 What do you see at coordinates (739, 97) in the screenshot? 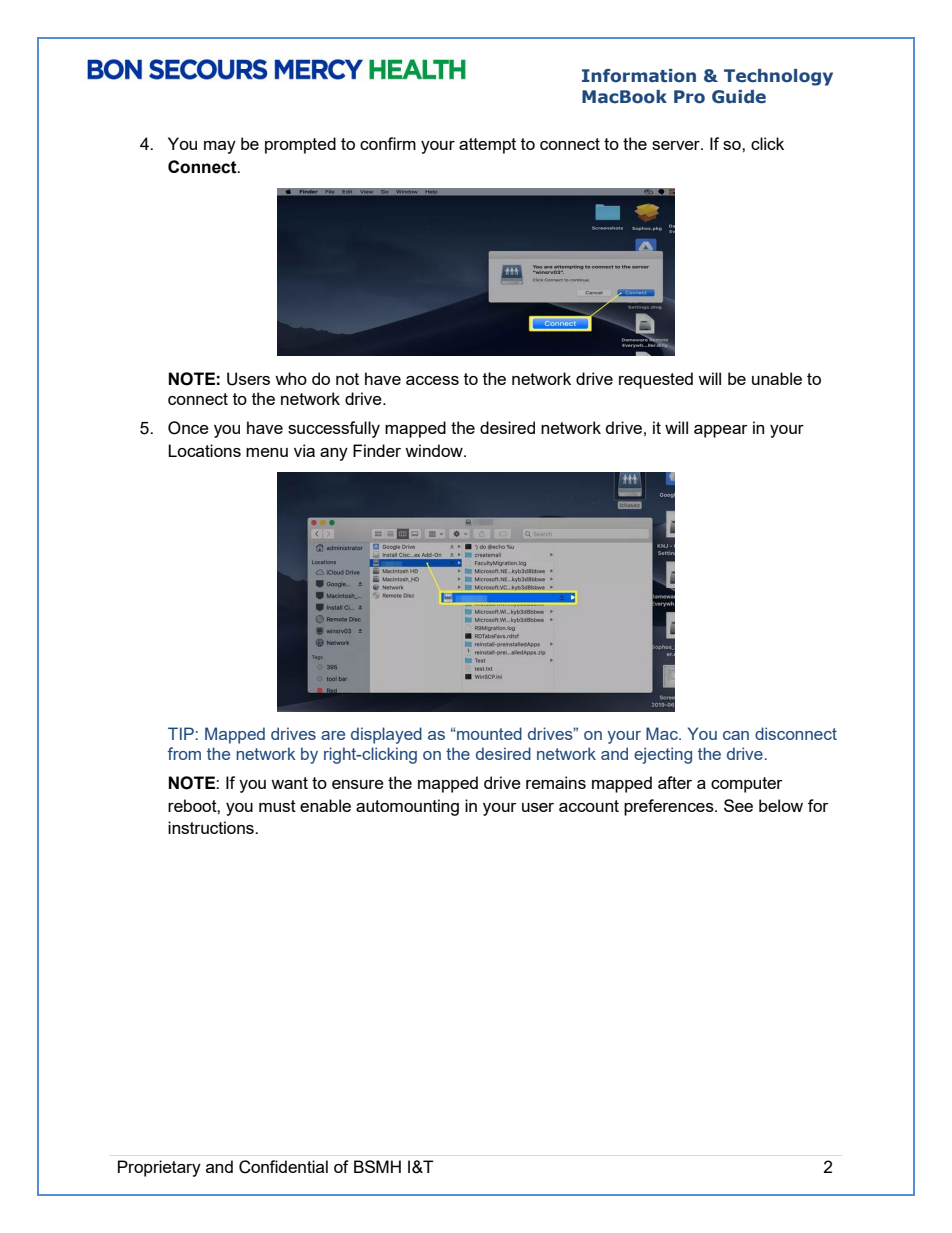
I see `Guide` at bounding box center [739, 97].
